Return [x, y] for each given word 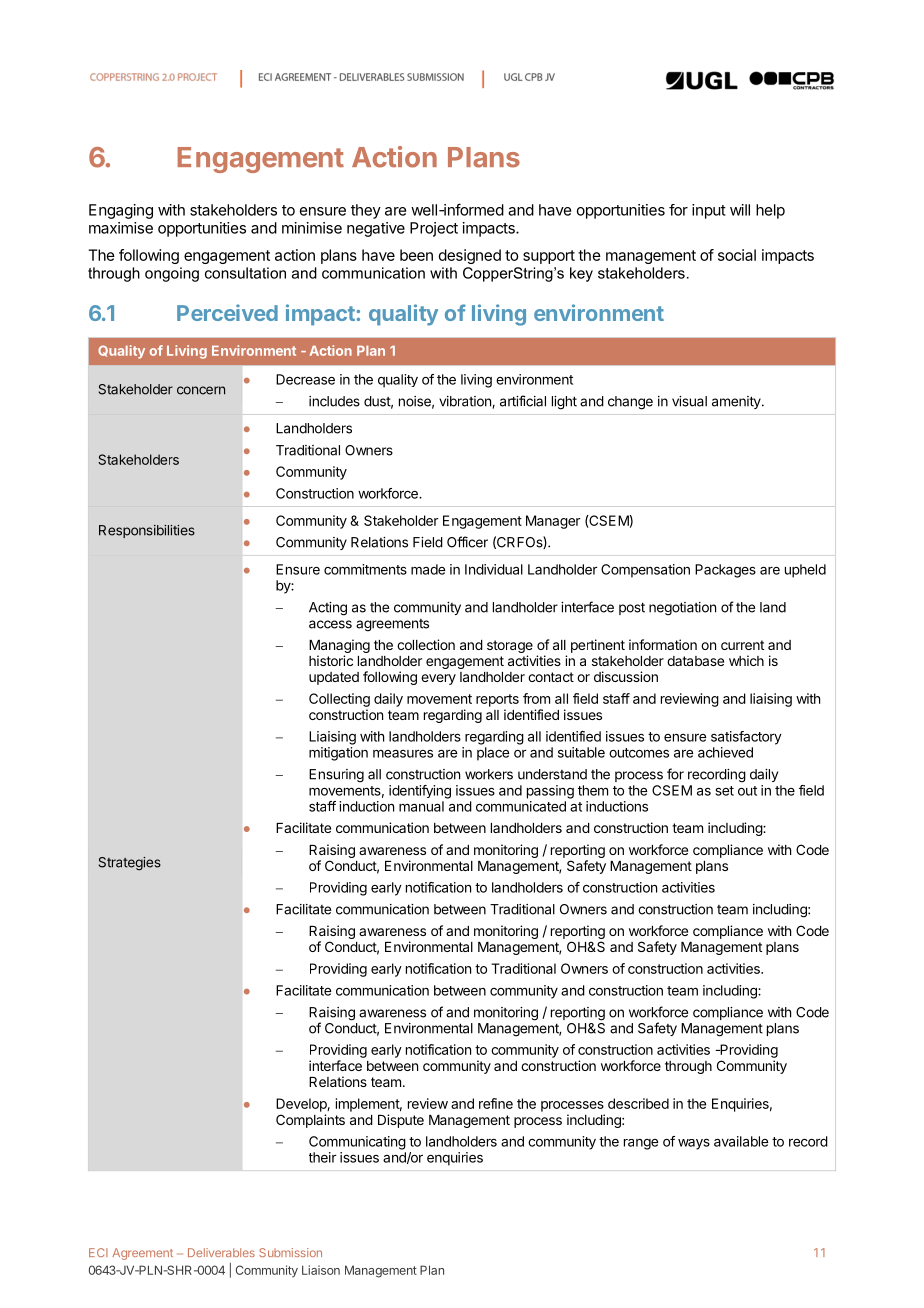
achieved [725, 752]
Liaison [321, 1270]
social [737, 255]
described [638, 1103]
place [493, 754]
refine [496, 1103]
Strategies [130, 863]
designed [470, 256]
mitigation [338, 754]
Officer [467, 542]
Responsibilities [147, 531]
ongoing [172, 274]
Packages [725, 571]
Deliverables [221, 1252]
